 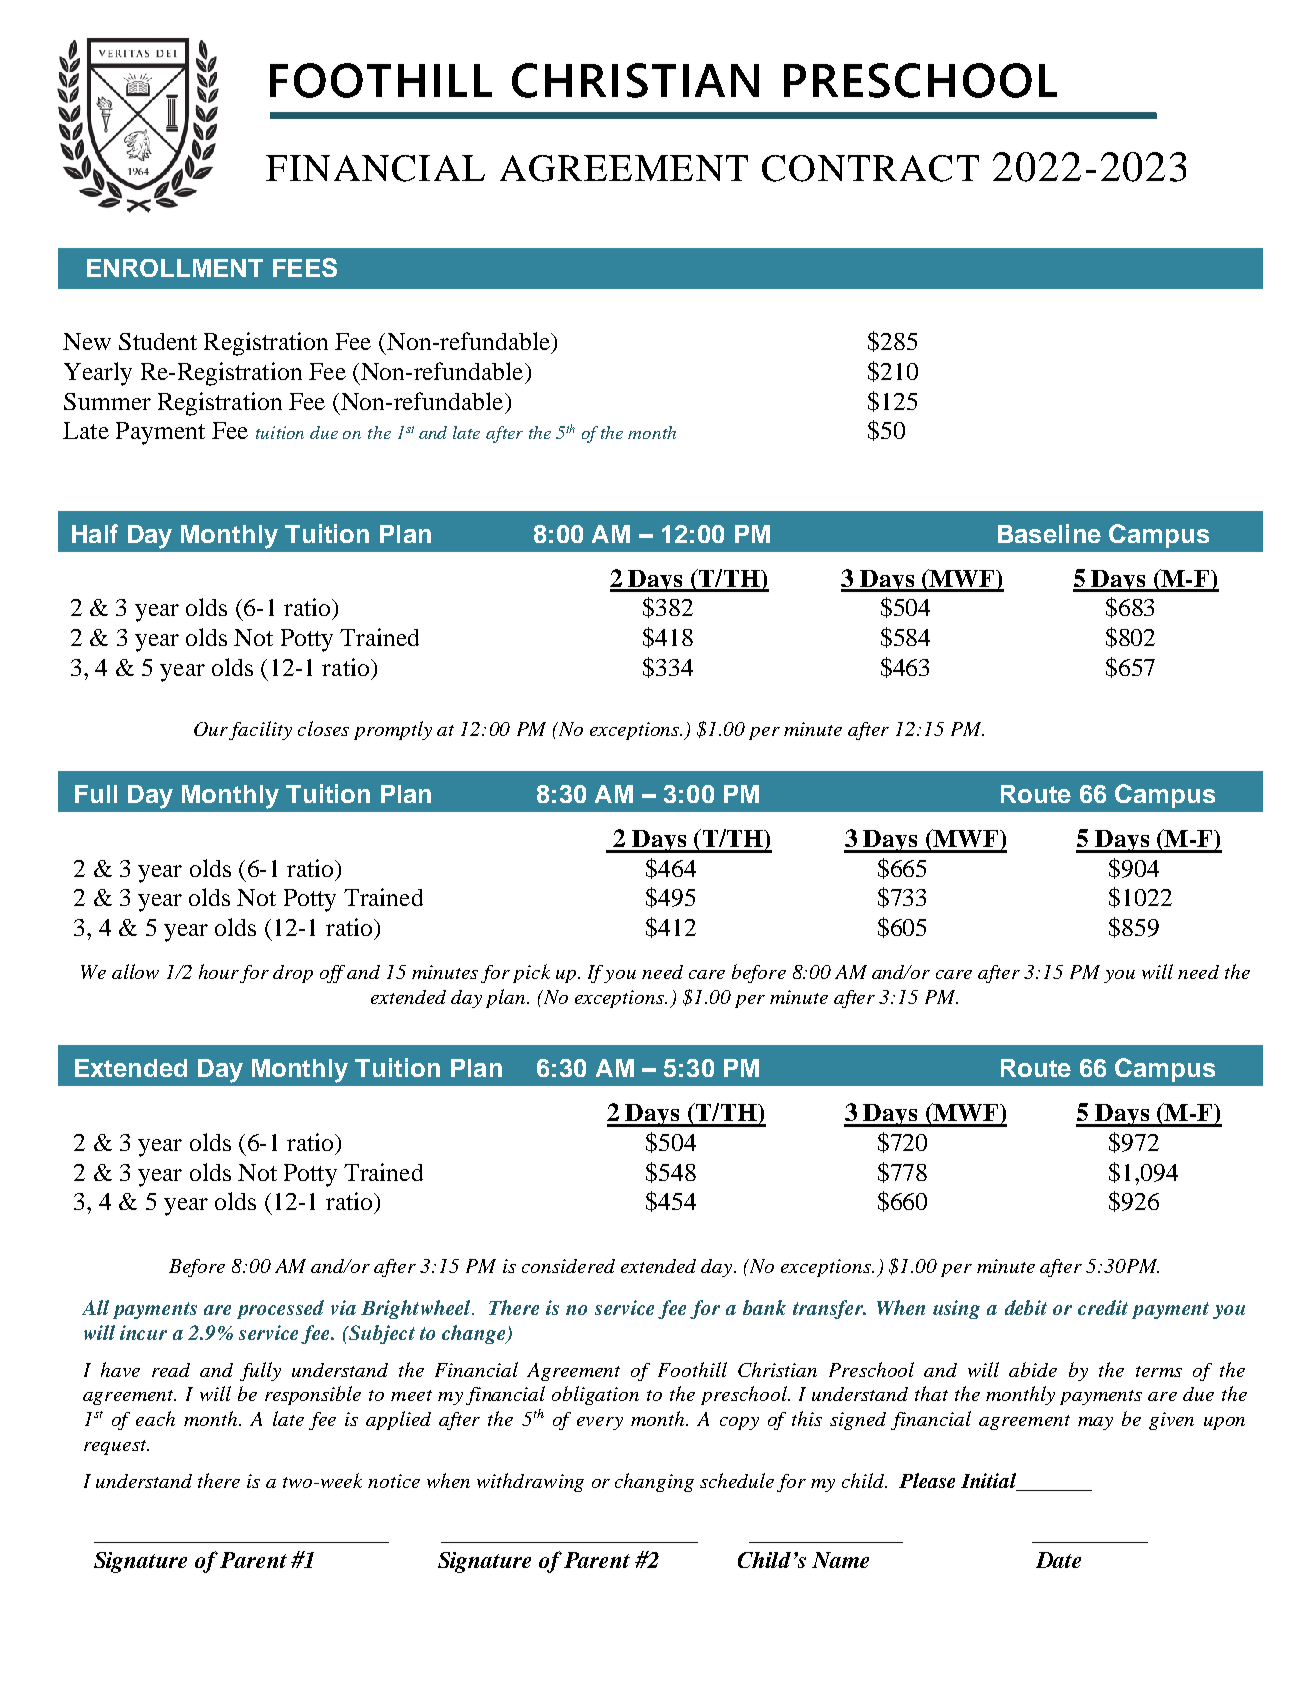 I want to click on credit, so click(x=1103, y=1307).
